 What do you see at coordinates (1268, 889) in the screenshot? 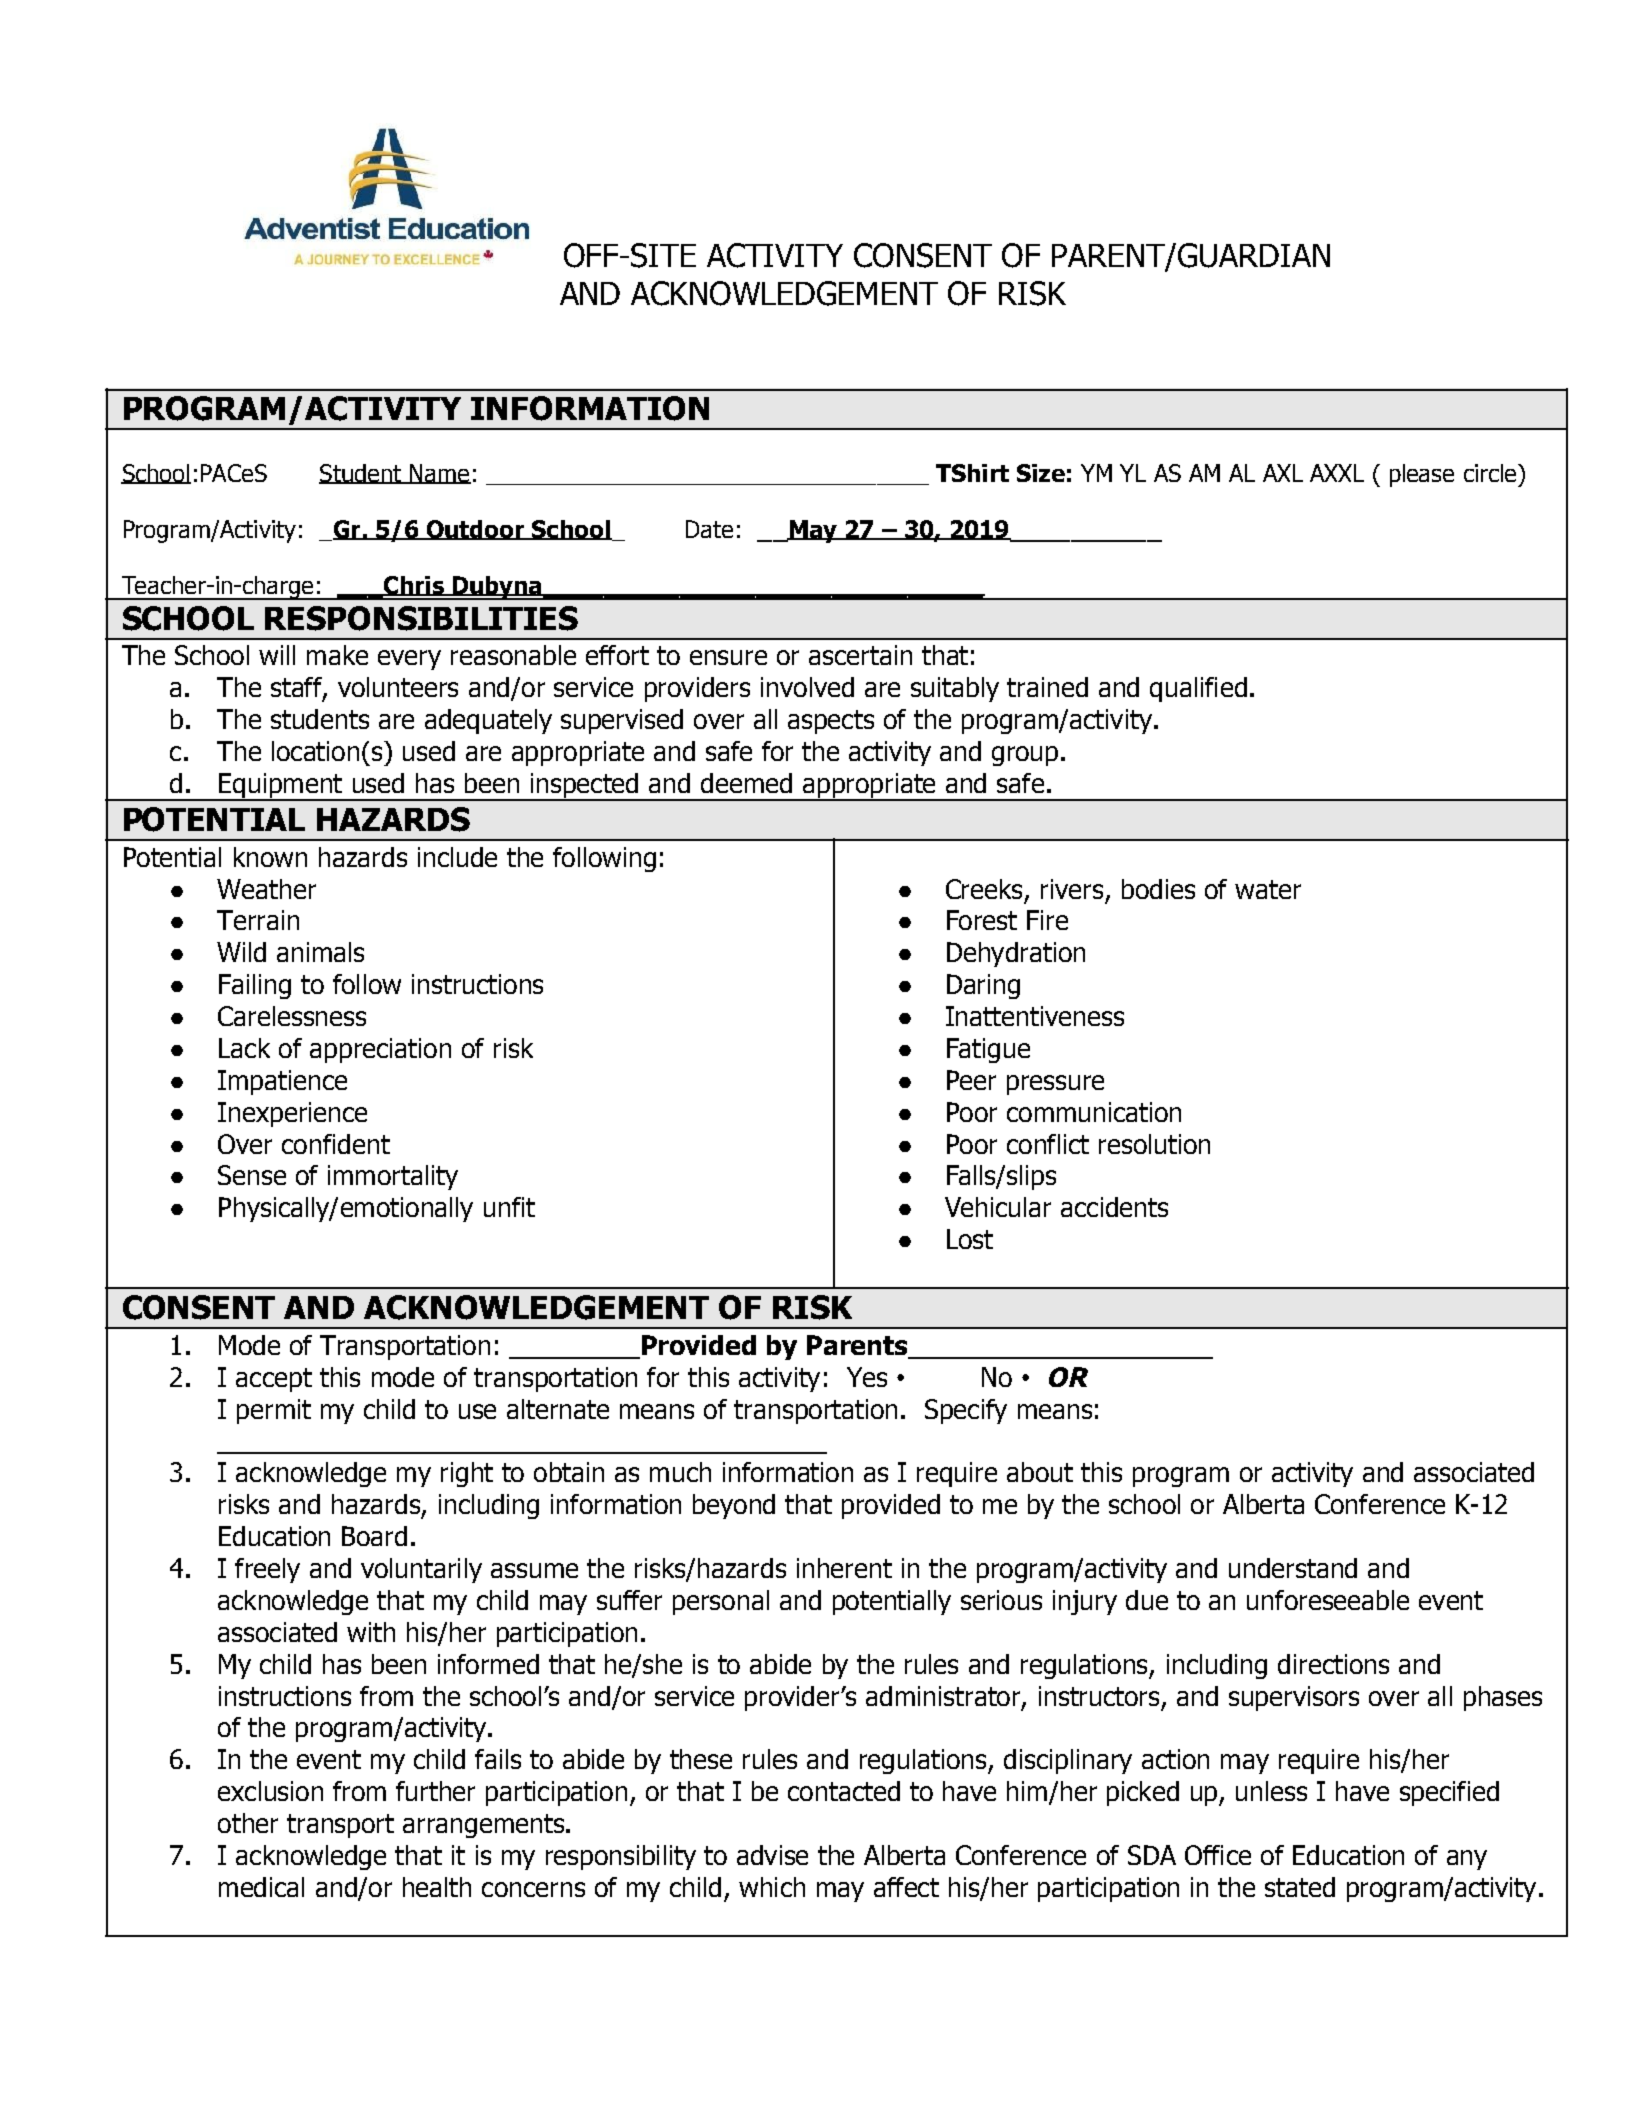
I see `water` at bounding box center [1268, 889].
